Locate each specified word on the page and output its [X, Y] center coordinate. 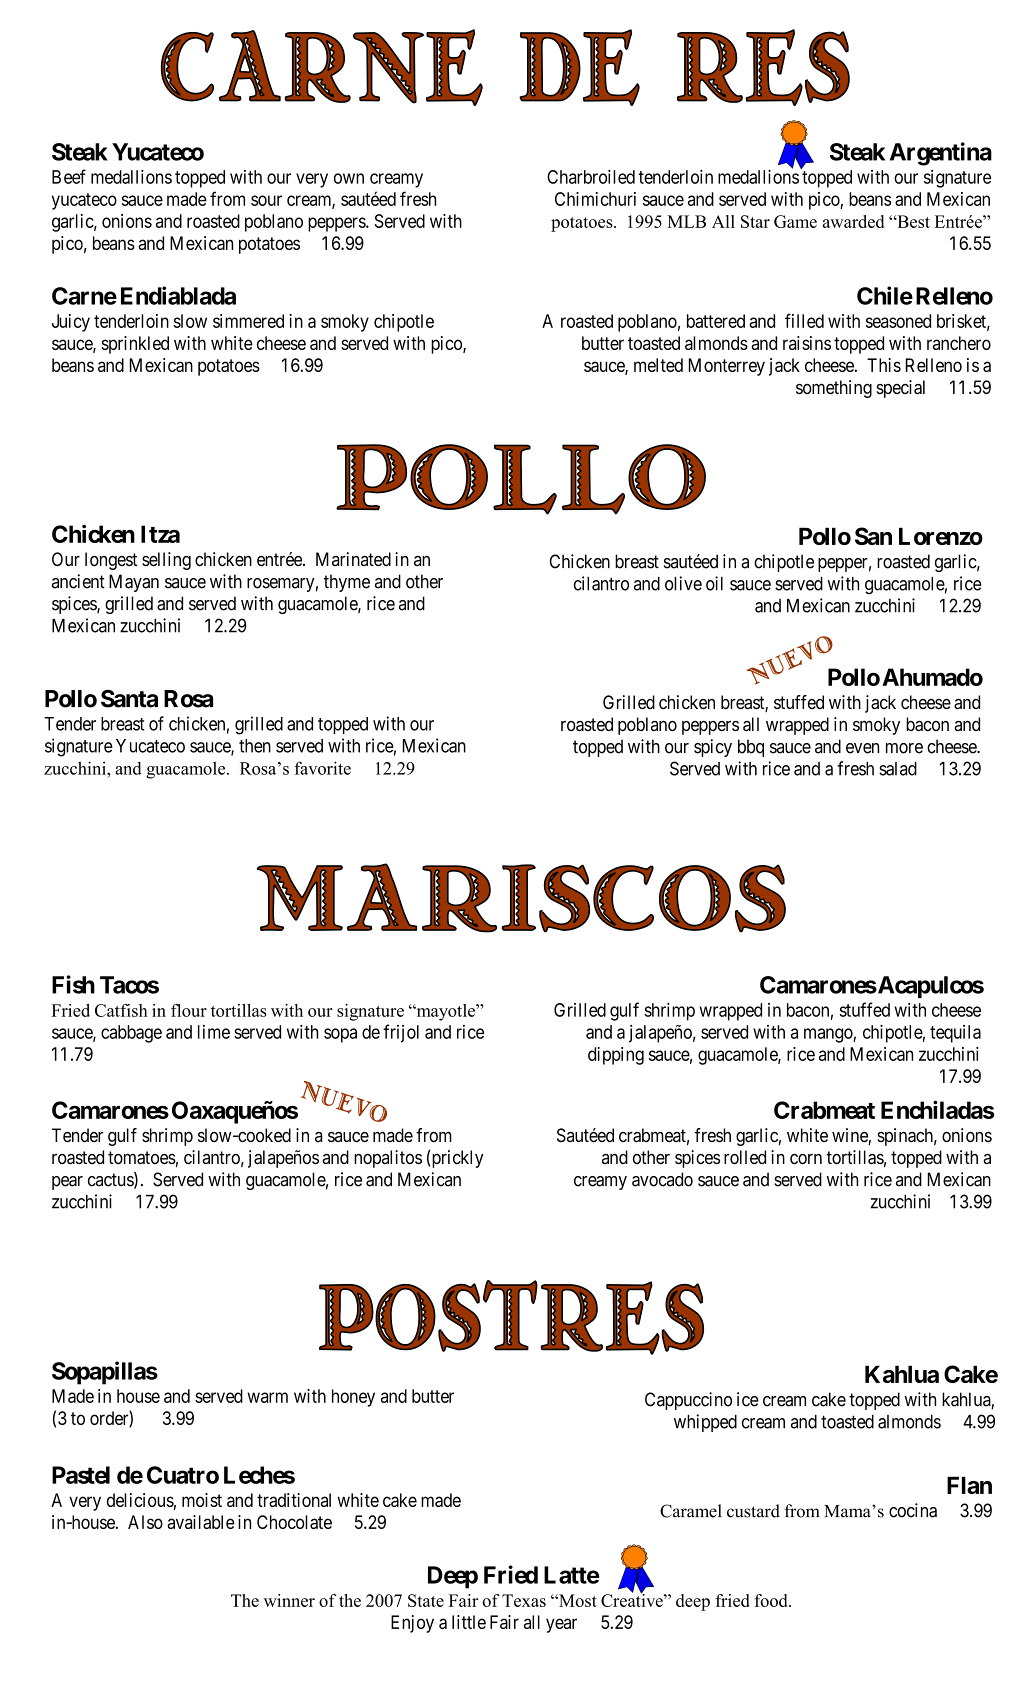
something [834, 389]
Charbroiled [591, 177]
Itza [160, 534]
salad [898, 769]
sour [266, 200]
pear [67, 1183]
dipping [616, 1056]
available [201, 1522]
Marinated [353, 559]
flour [189, 1010]
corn [806, 1159]
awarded [853, 221]
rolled [745, 1157]
